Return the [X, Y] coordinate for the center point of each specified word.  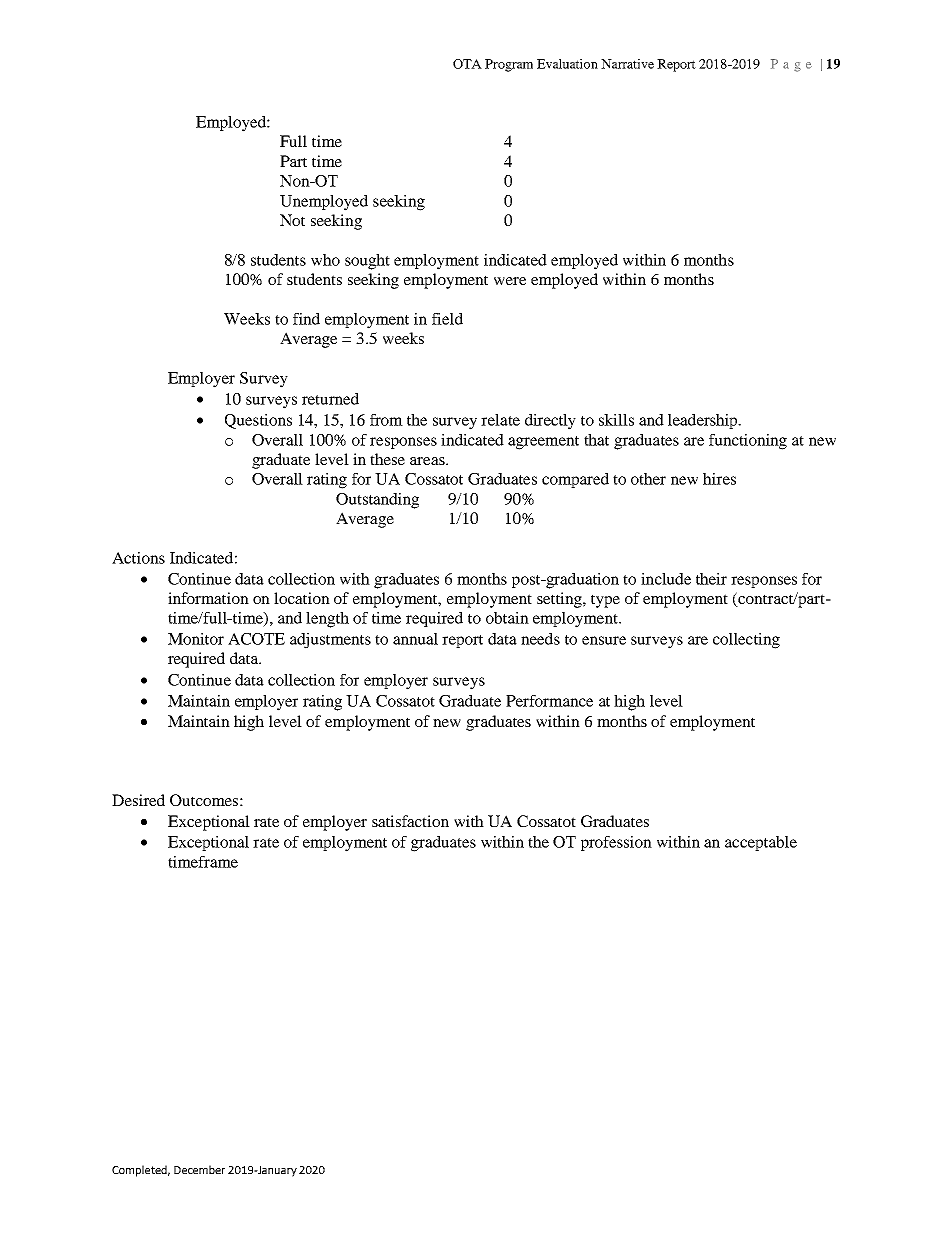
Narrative [627, 64]
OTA [467, 64]
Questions [258, 421]
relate [500, 420]
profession [616, 843]
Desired [138, 800]
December [199, 1169]
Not [292, 220]
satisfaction [410, 821]
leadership [704, 421]
